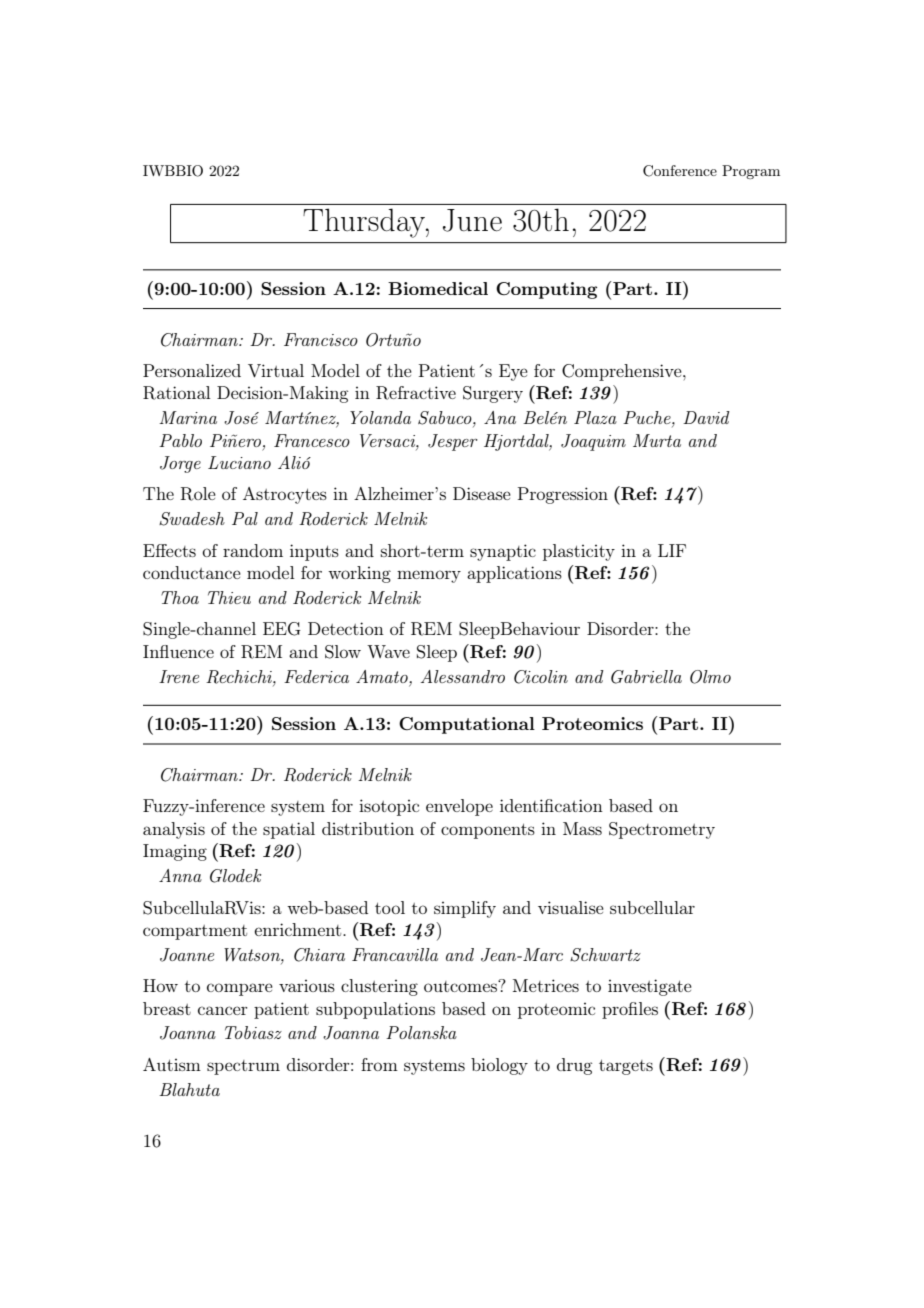  What do you see at coordinates (188, 417) in the screenshot?
I see `Marina` at bounding box center [188, 417].
